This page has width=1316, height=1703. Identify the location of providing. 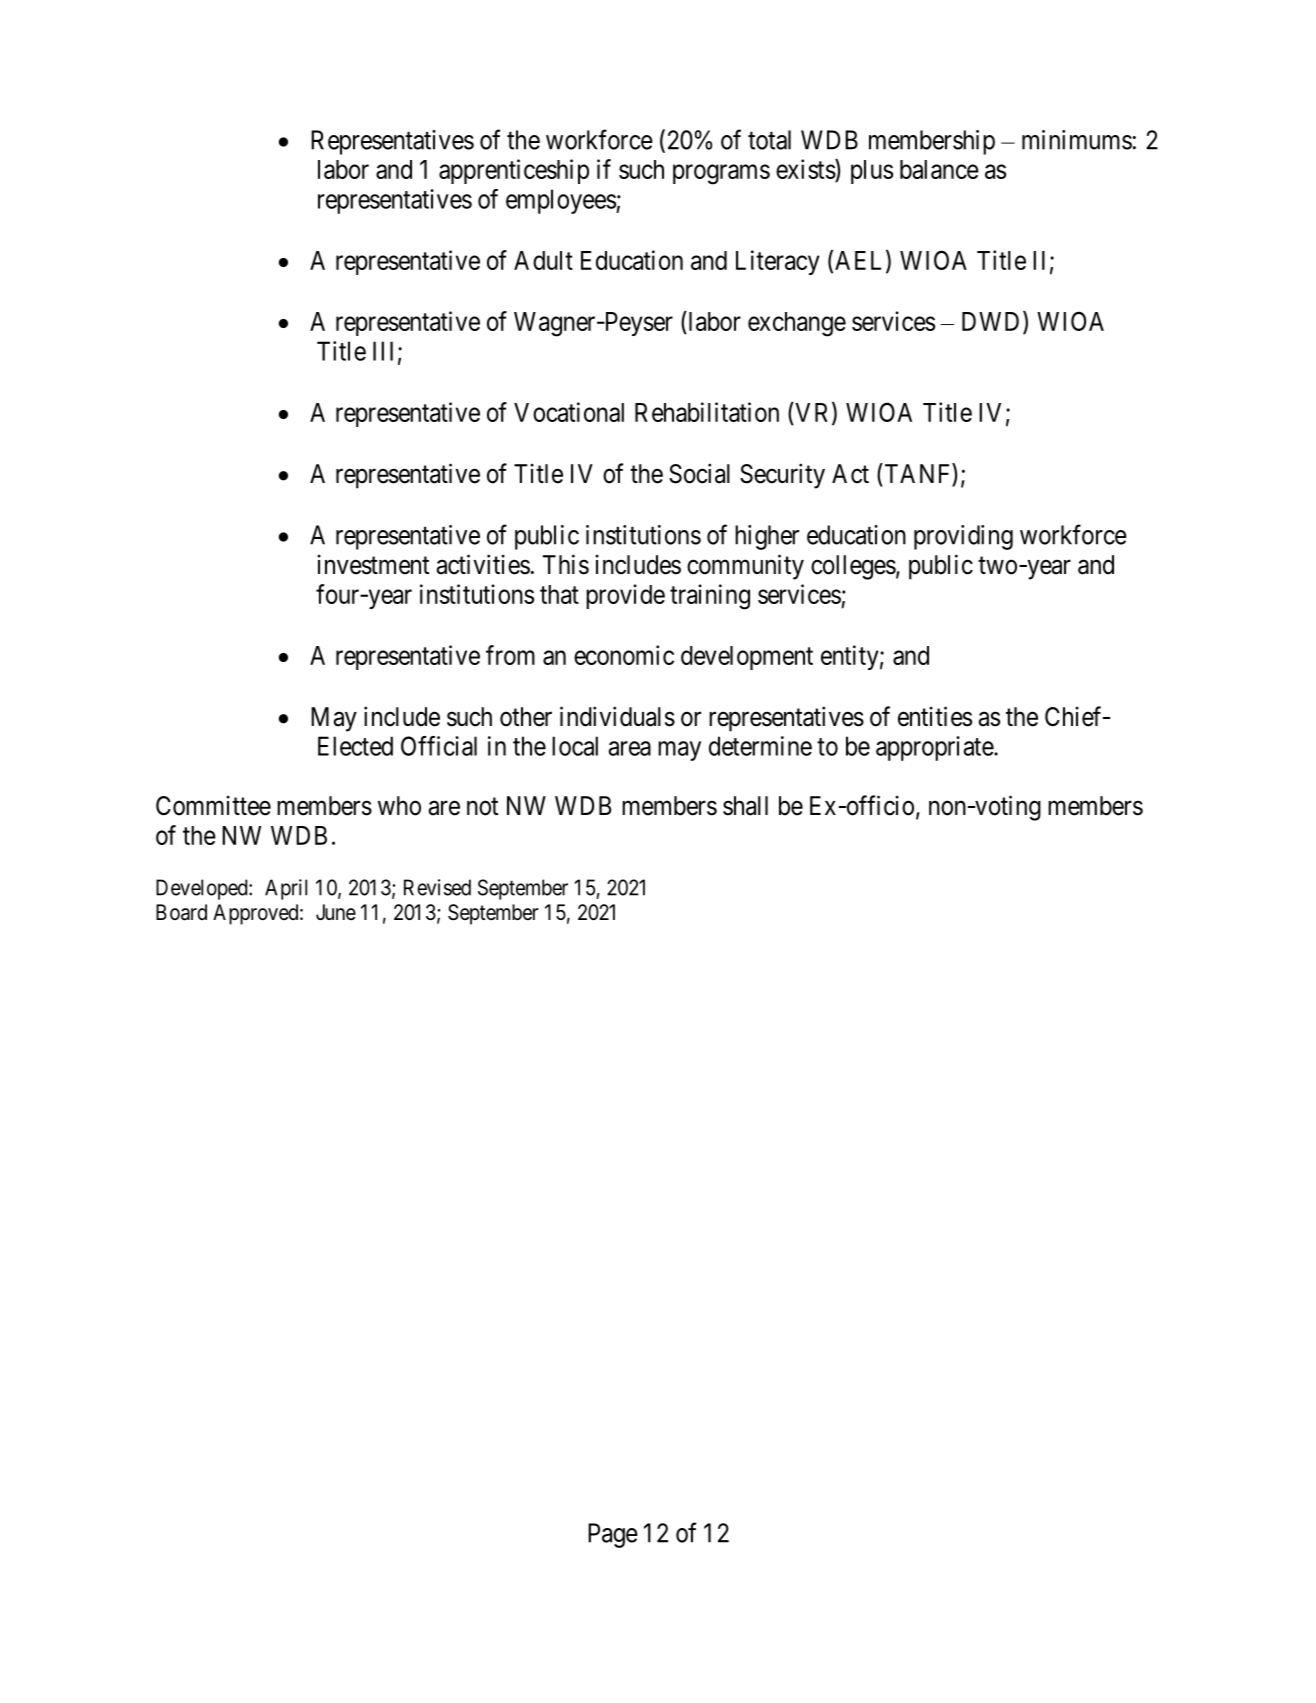
(963, 537).
